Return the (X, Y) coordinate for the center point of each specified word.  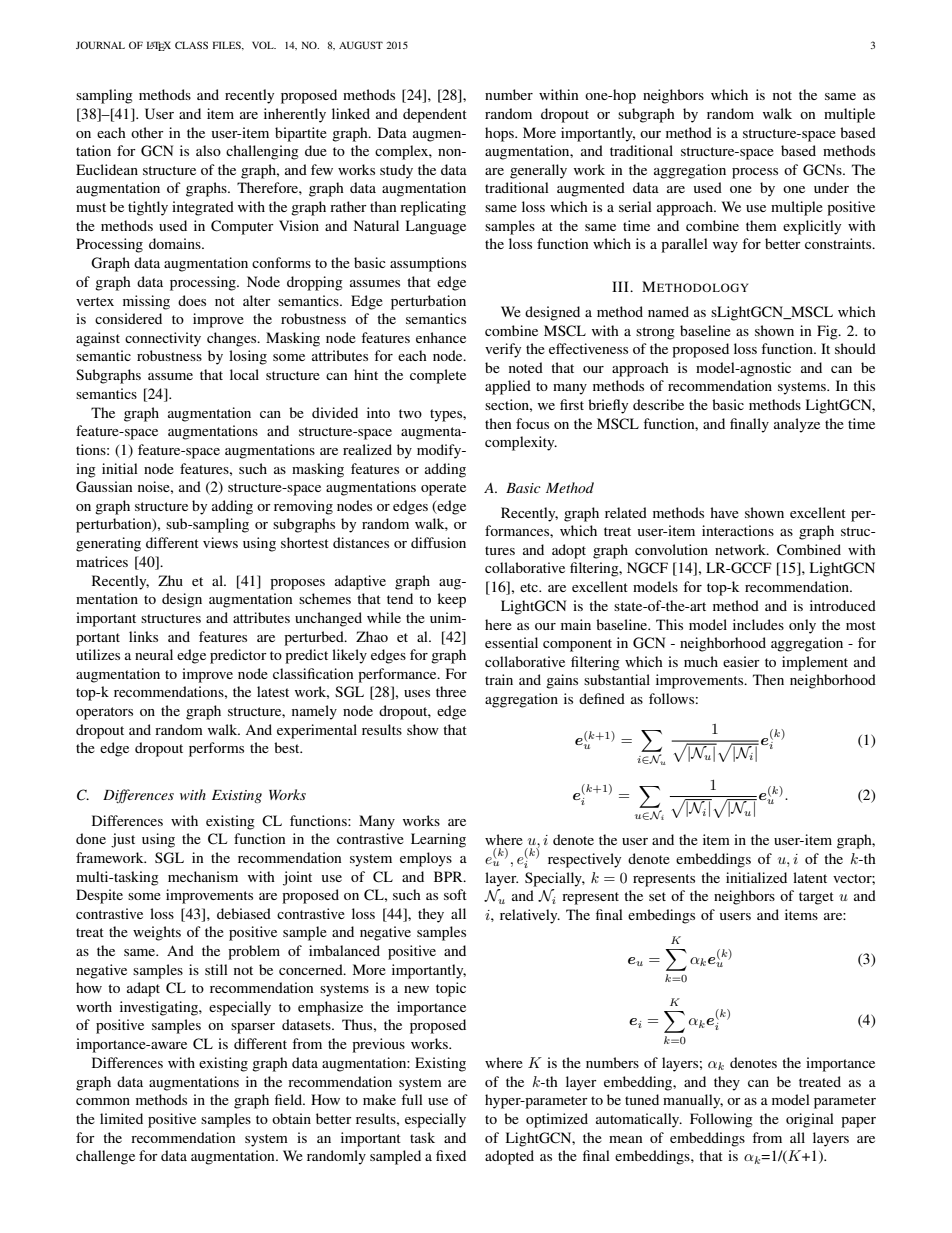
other (147, 132)
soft (455, 894)
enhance (441, 337)
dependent (435, 115)
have (724, 512)
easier (741, 661)
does (192, 300)
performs (216, 749)
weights (157, 933)
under (831, 187)
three (451, 691)
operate (443, 489)
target (816, 898)
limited (121, 1118)
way (725, 247)
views (220, 542)
